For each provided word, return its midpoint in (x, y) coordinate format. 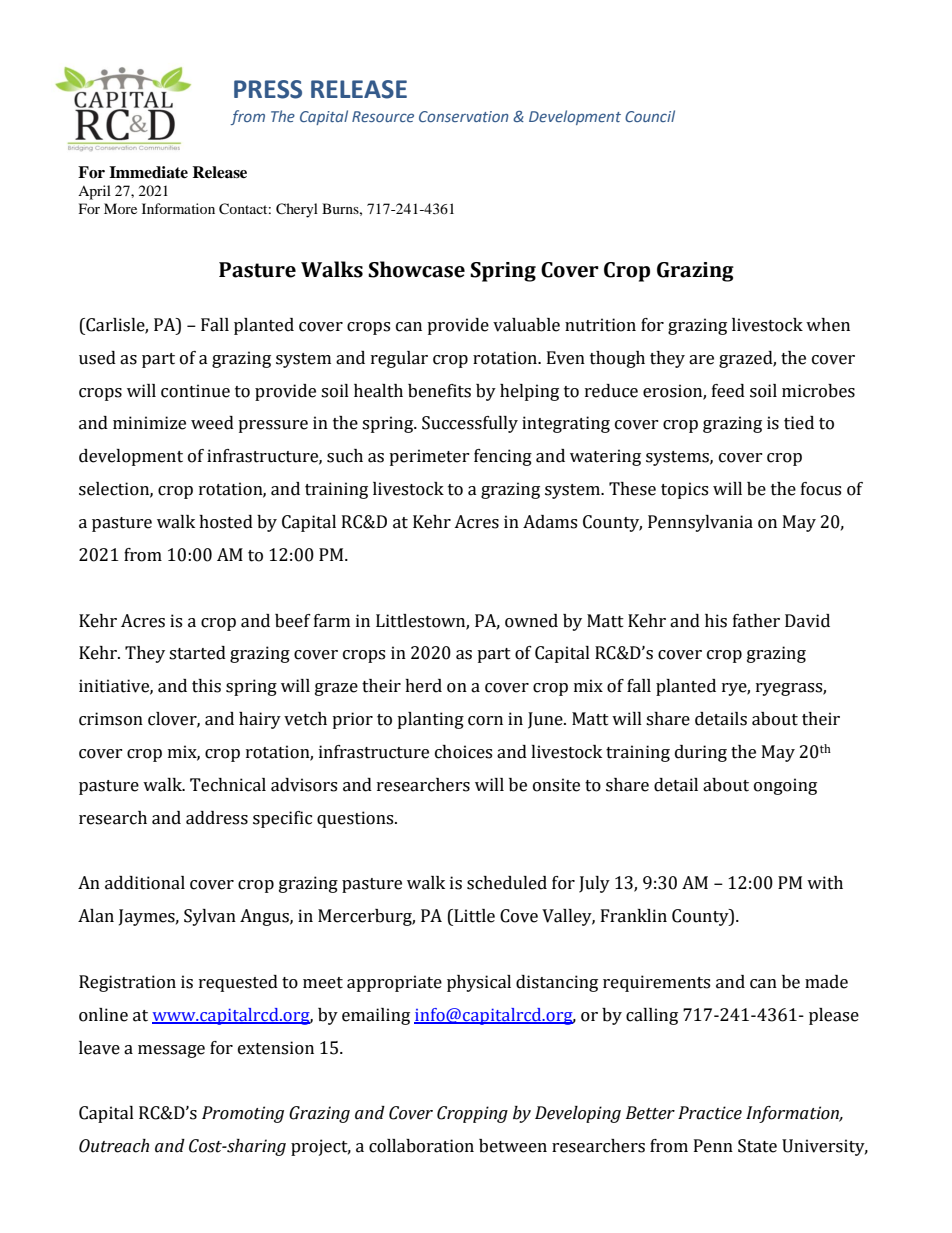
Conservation (464, 116)
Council (650, 116)
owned (531, 621)
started (197, 653)
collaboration (421, 1146)
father (756, 621)
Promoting (243, 1114)
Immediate (148, 172)
